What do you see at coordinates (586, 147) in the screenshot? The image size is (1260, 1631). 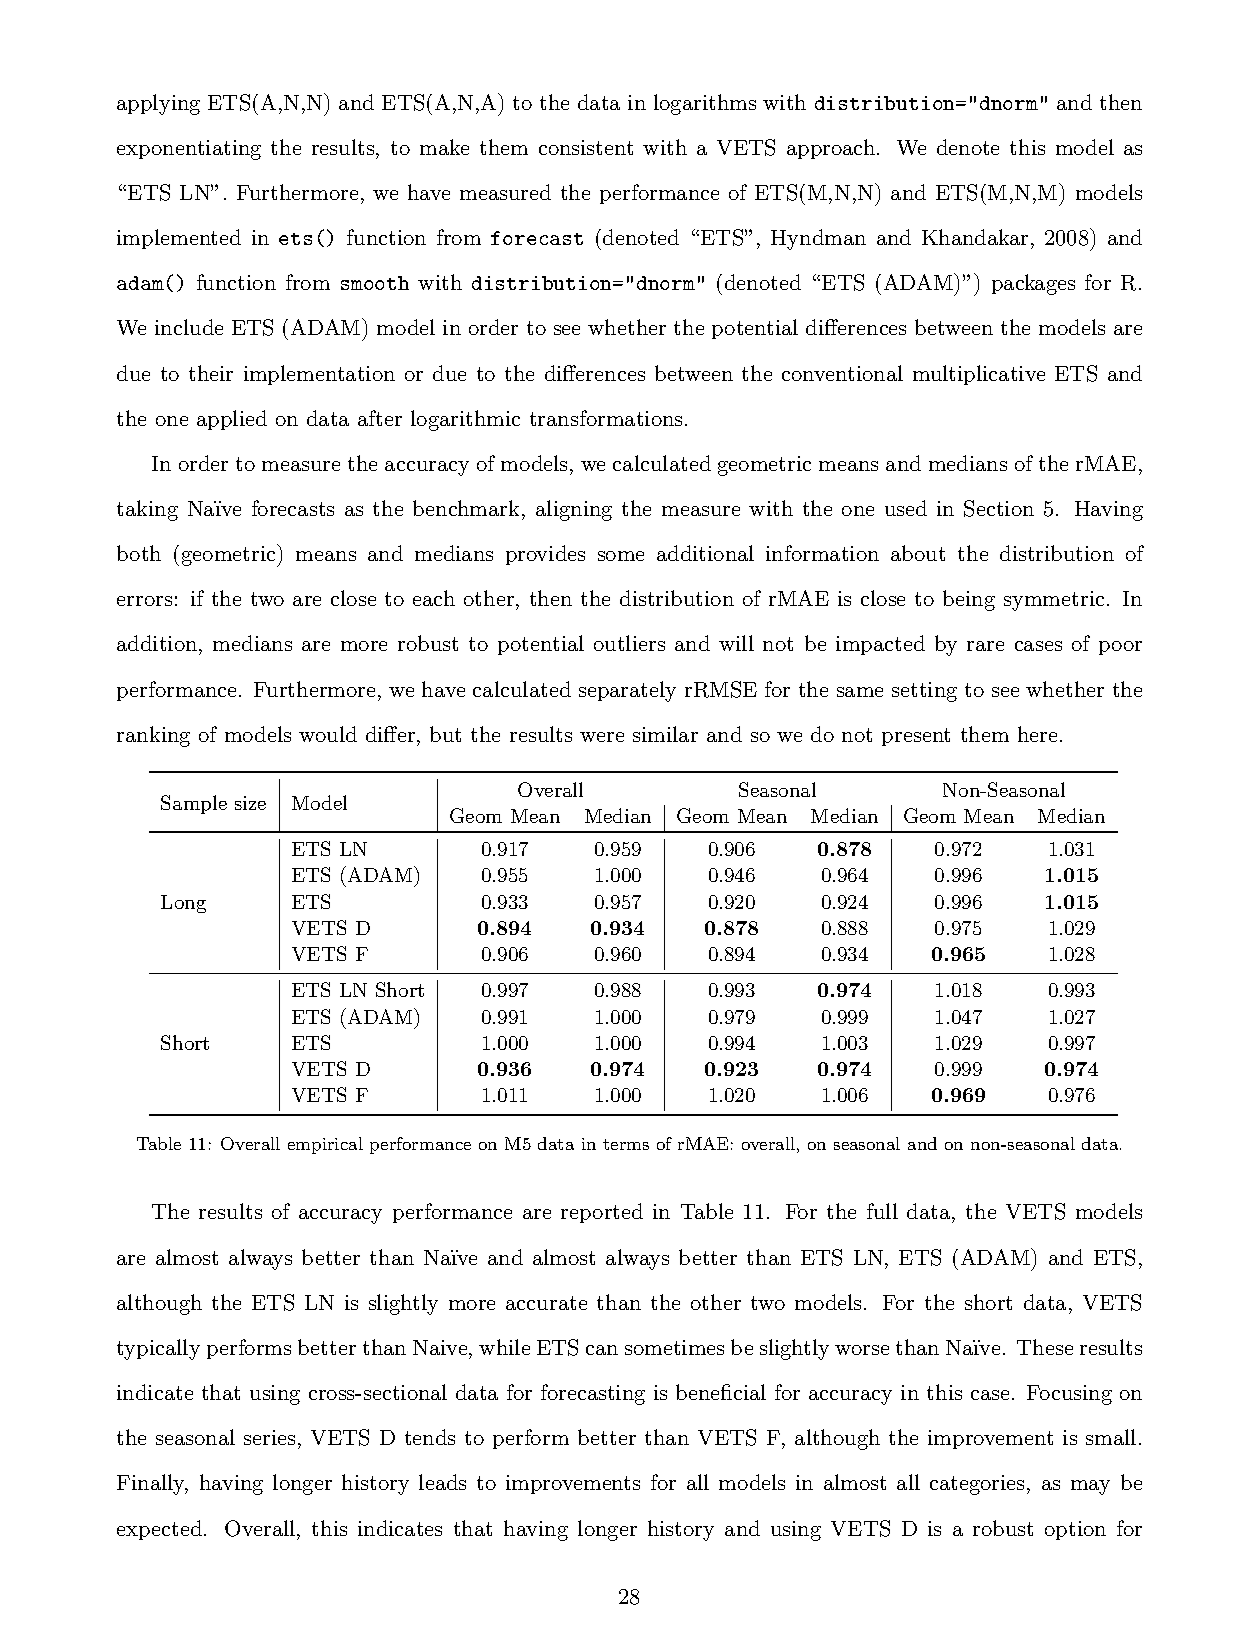 I see `consistent` at bounding box center [586, 147].
